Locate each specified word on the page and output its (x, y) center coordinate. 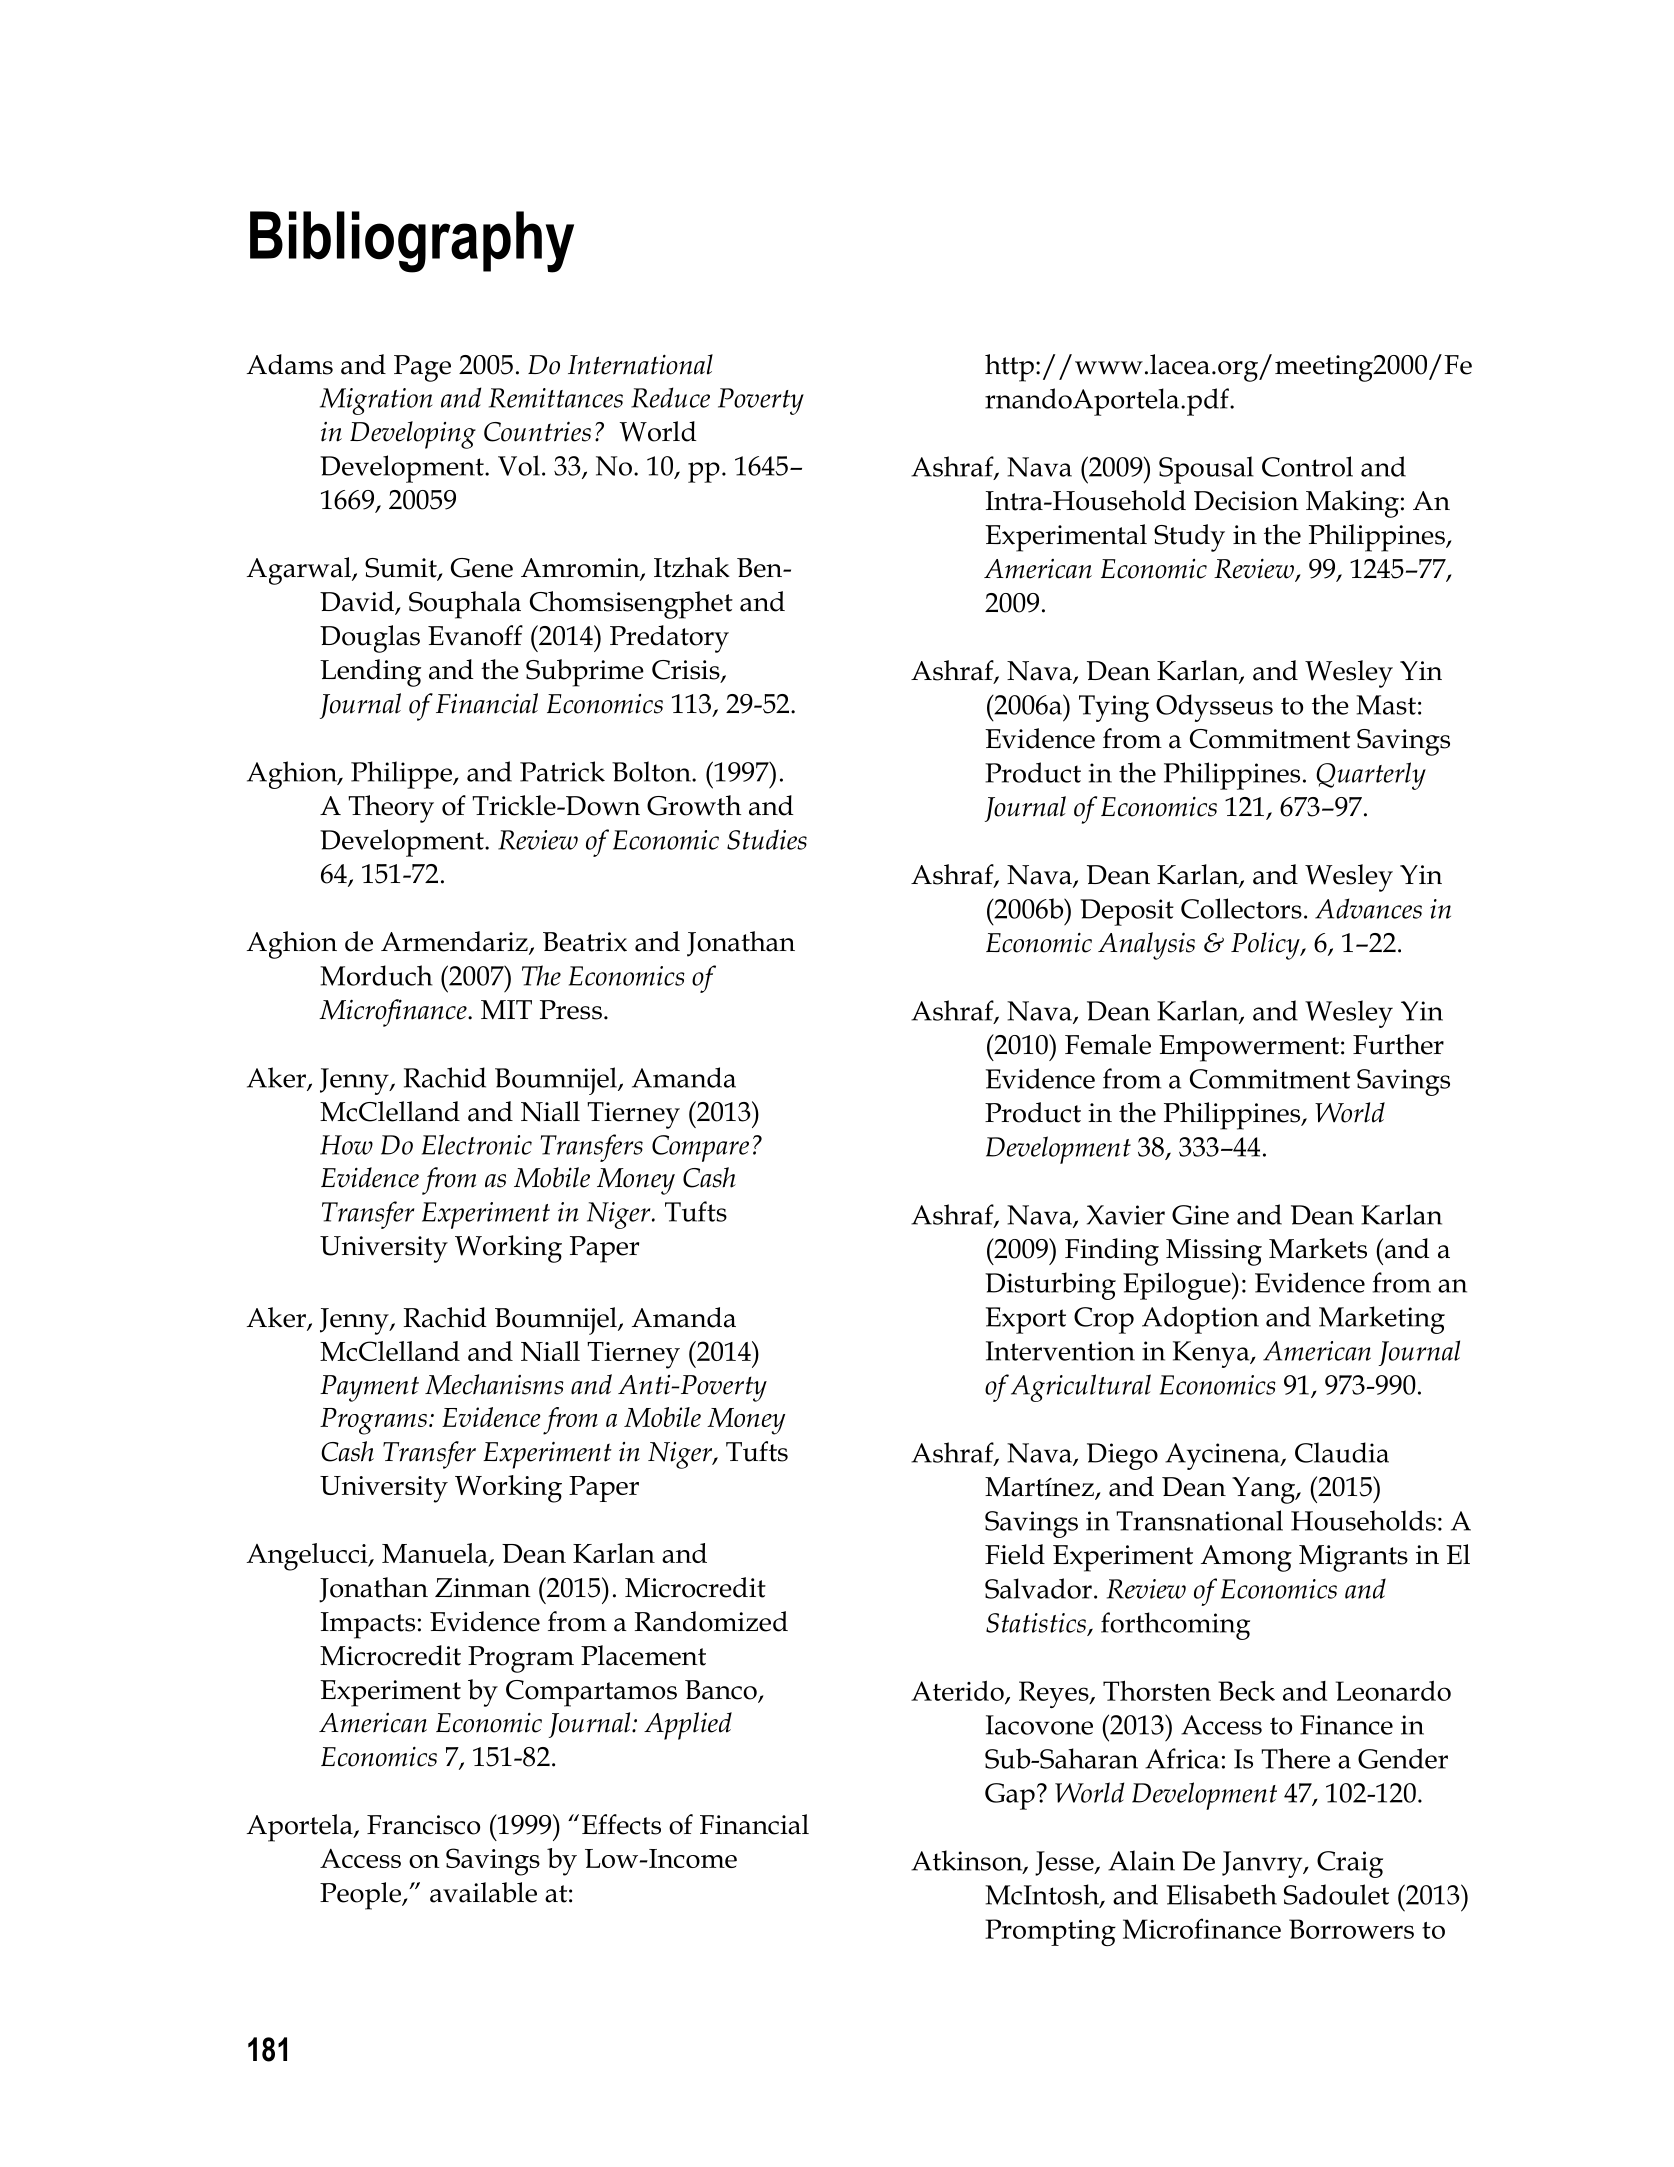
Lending (370, 673)
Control (1307, 466)
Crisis (687, 671)
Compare (700, 1148)
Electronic (477, 1144)
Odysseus (1214, 708)
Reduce (670, 397)
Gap (1010, 1796)
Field (1015, 1554)
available (483, 1892)
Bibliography (412, 242)
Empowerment (1249, 1048)
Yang (1264, 1490)
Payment (369, 1388)
